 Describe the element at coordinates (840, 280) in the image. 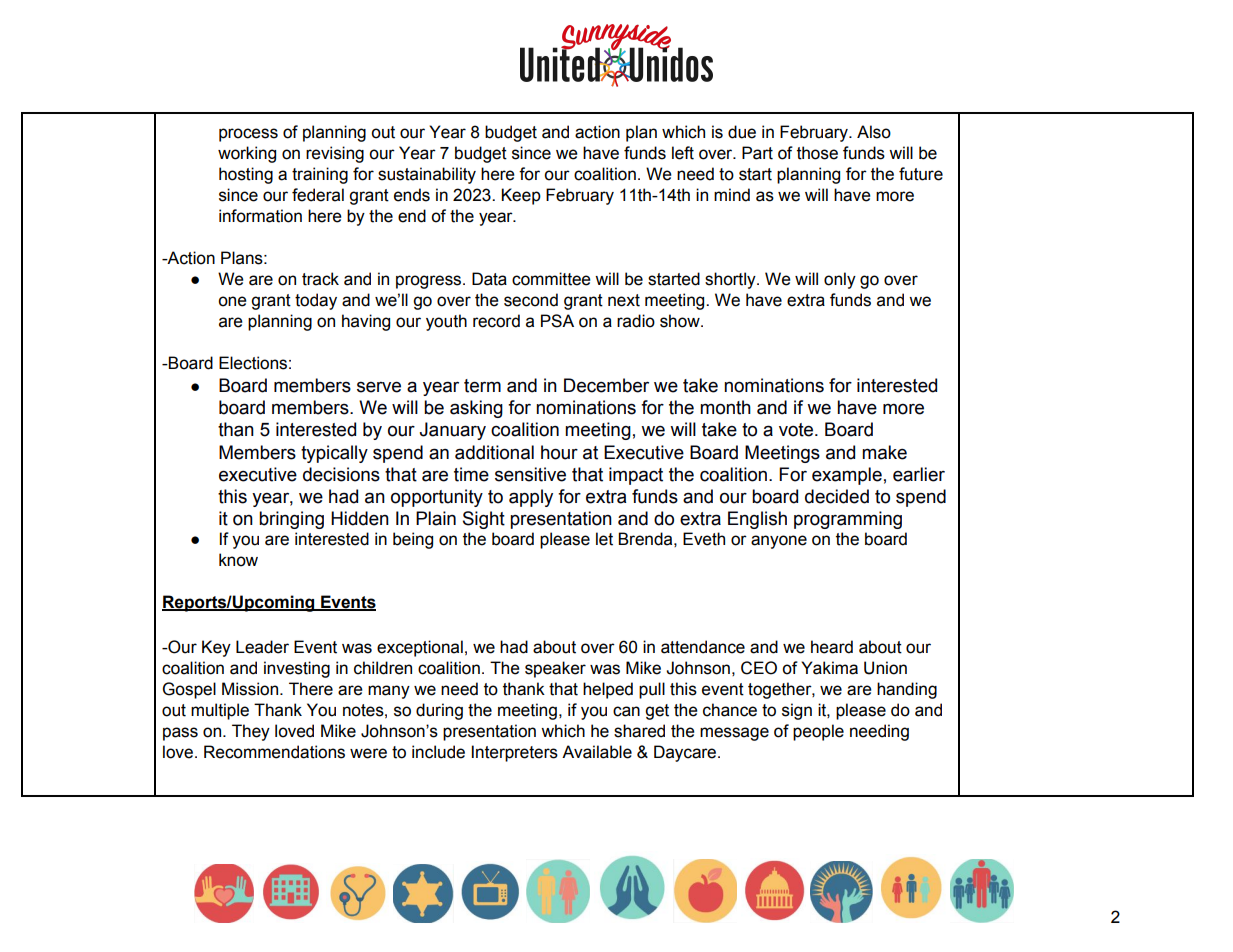

I see `only` at that location.
